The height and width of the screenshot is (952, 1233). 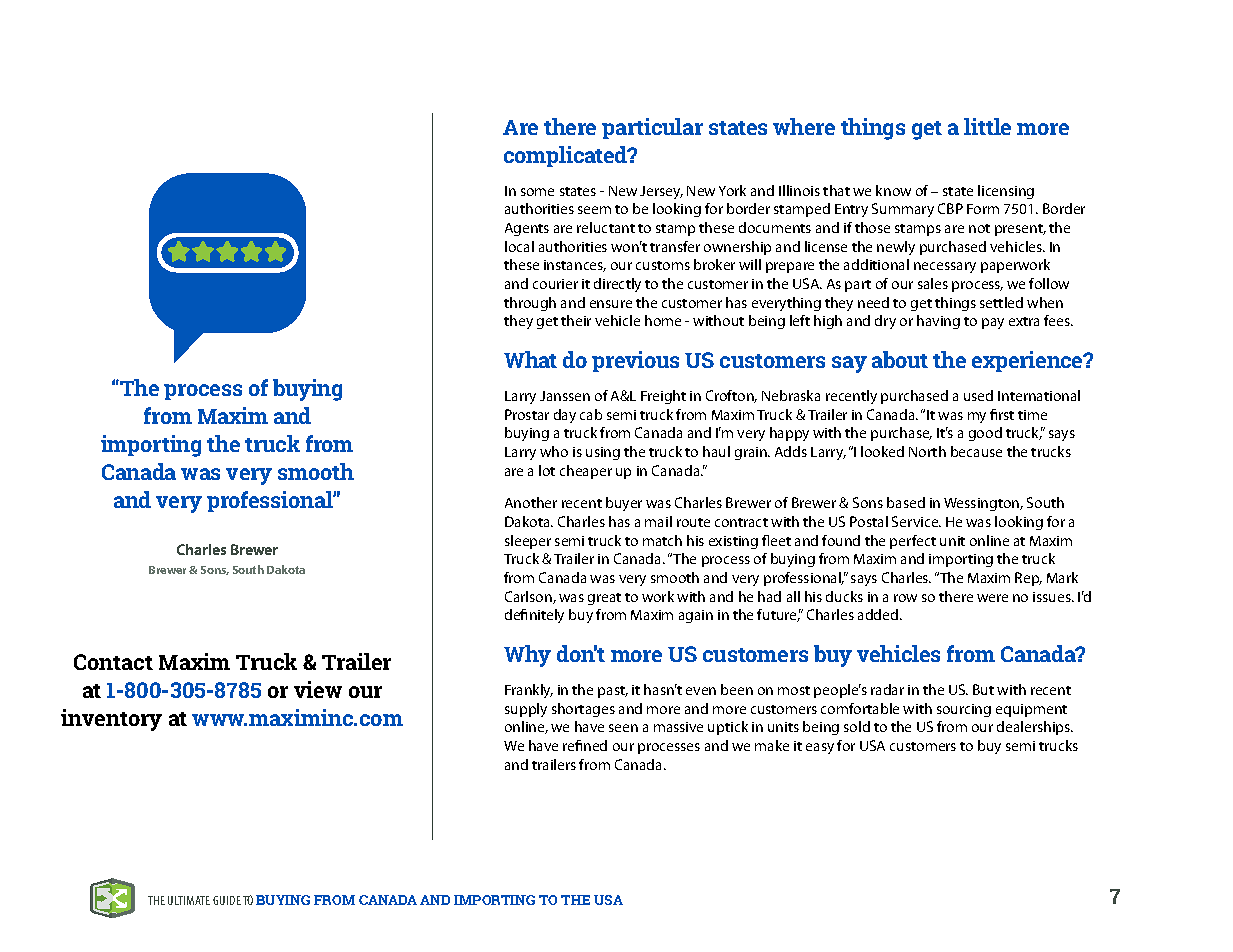 I want to click on shortages, so click(x=583, y=710).
